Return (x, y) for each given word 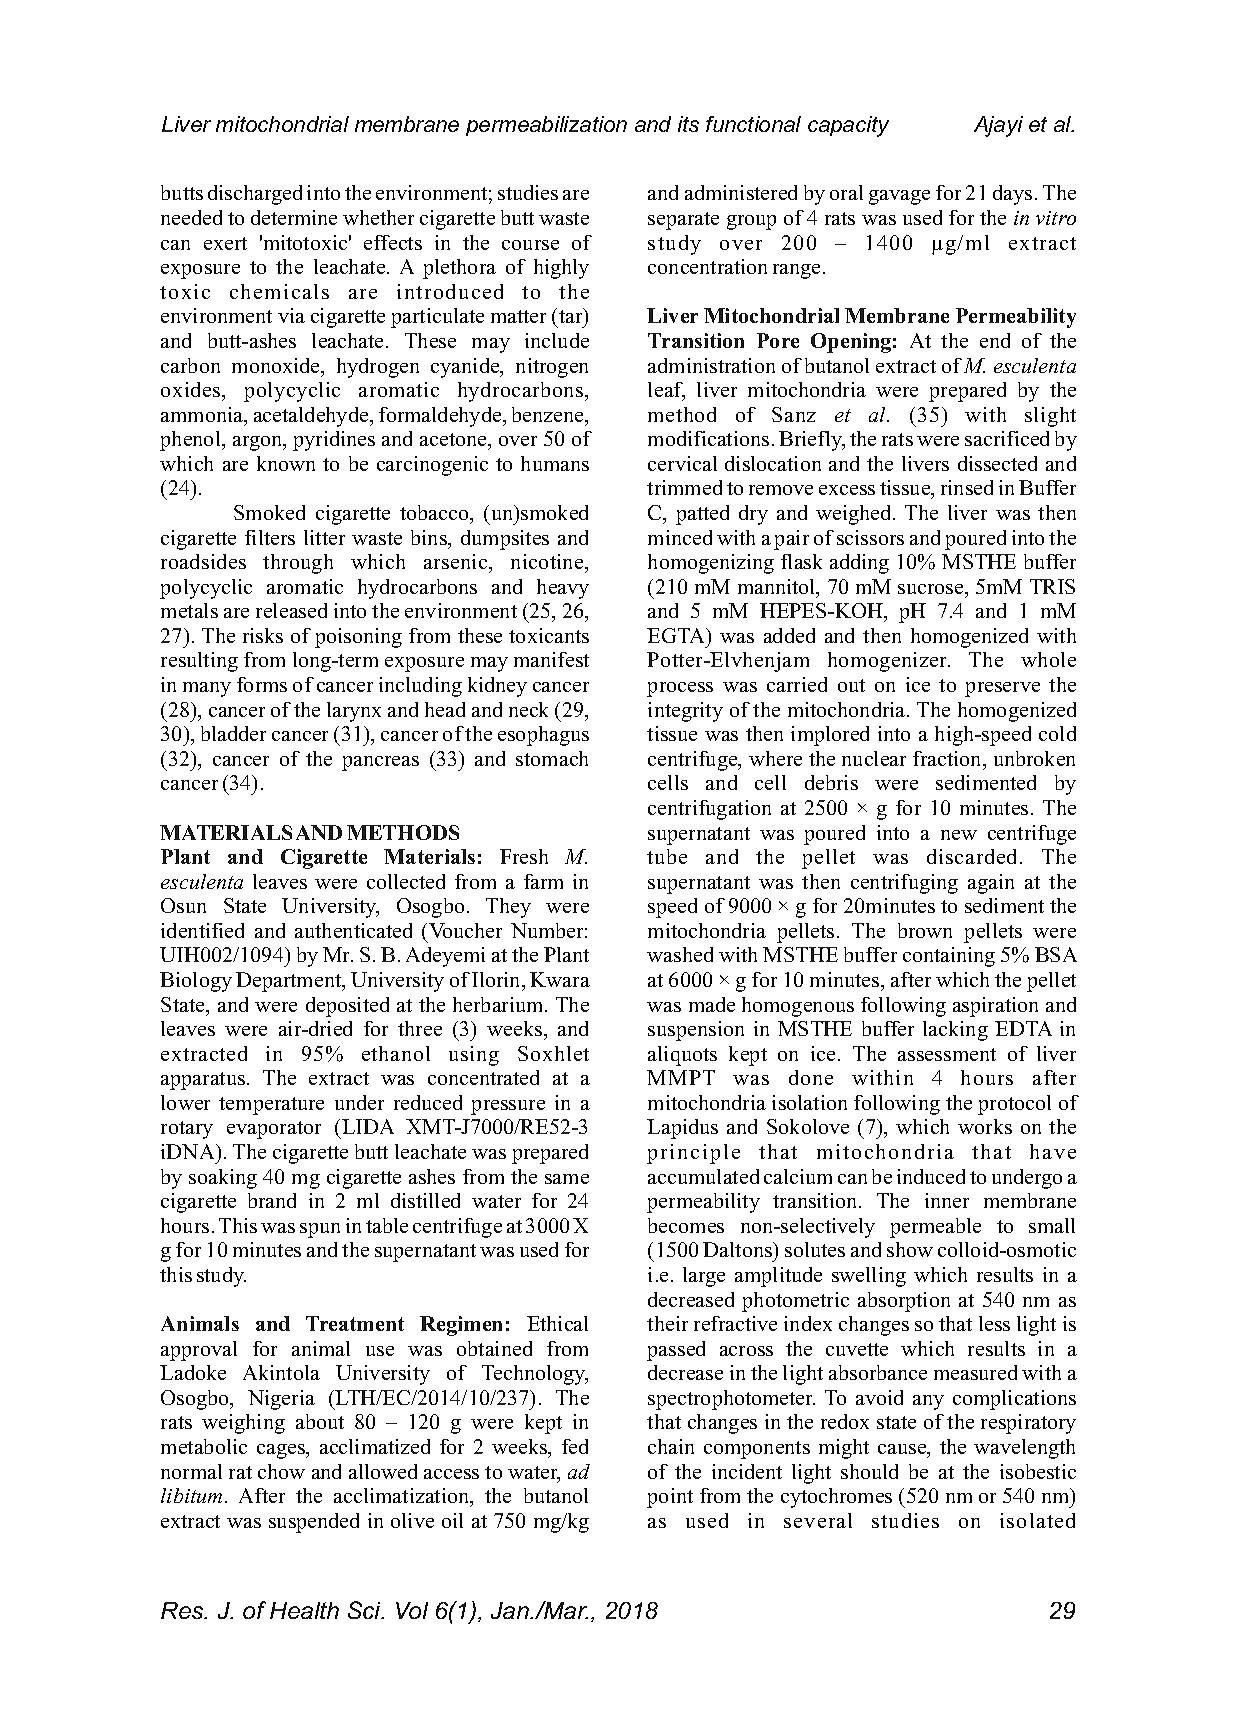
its (688, 124)
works (985, 1126)
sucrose (932, 589)
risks (263, 635)
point (670, 1498)
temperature (271, 1106)
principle (693, 1154)
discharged (255, 195)
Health (304, 1610)
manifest (551, 659)
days (1012, 195)
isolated (1037, 1520)
